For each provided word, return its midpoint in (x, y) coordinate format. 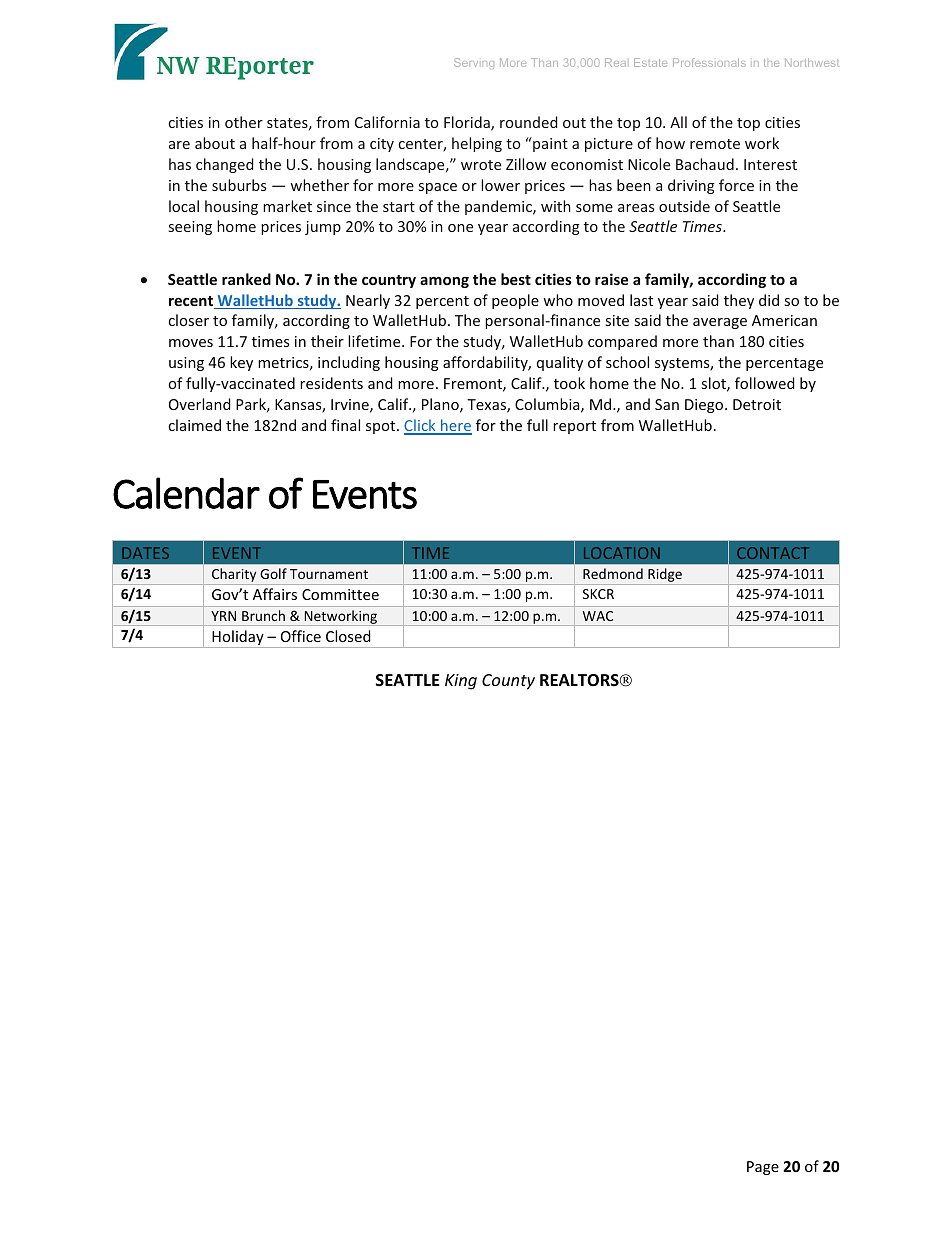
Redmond (613, 573)
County (508, 682)
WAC (598, 616)
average (720, 323)
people (515, 301)
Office (301, 636)
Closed (348, 636)
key (241, 363)
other (244, 122)
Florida (468, 123)
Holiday (238, 639)
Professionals (709, 62)
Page (763, 1168)
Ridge (665, 576)
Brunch (263, 615)
